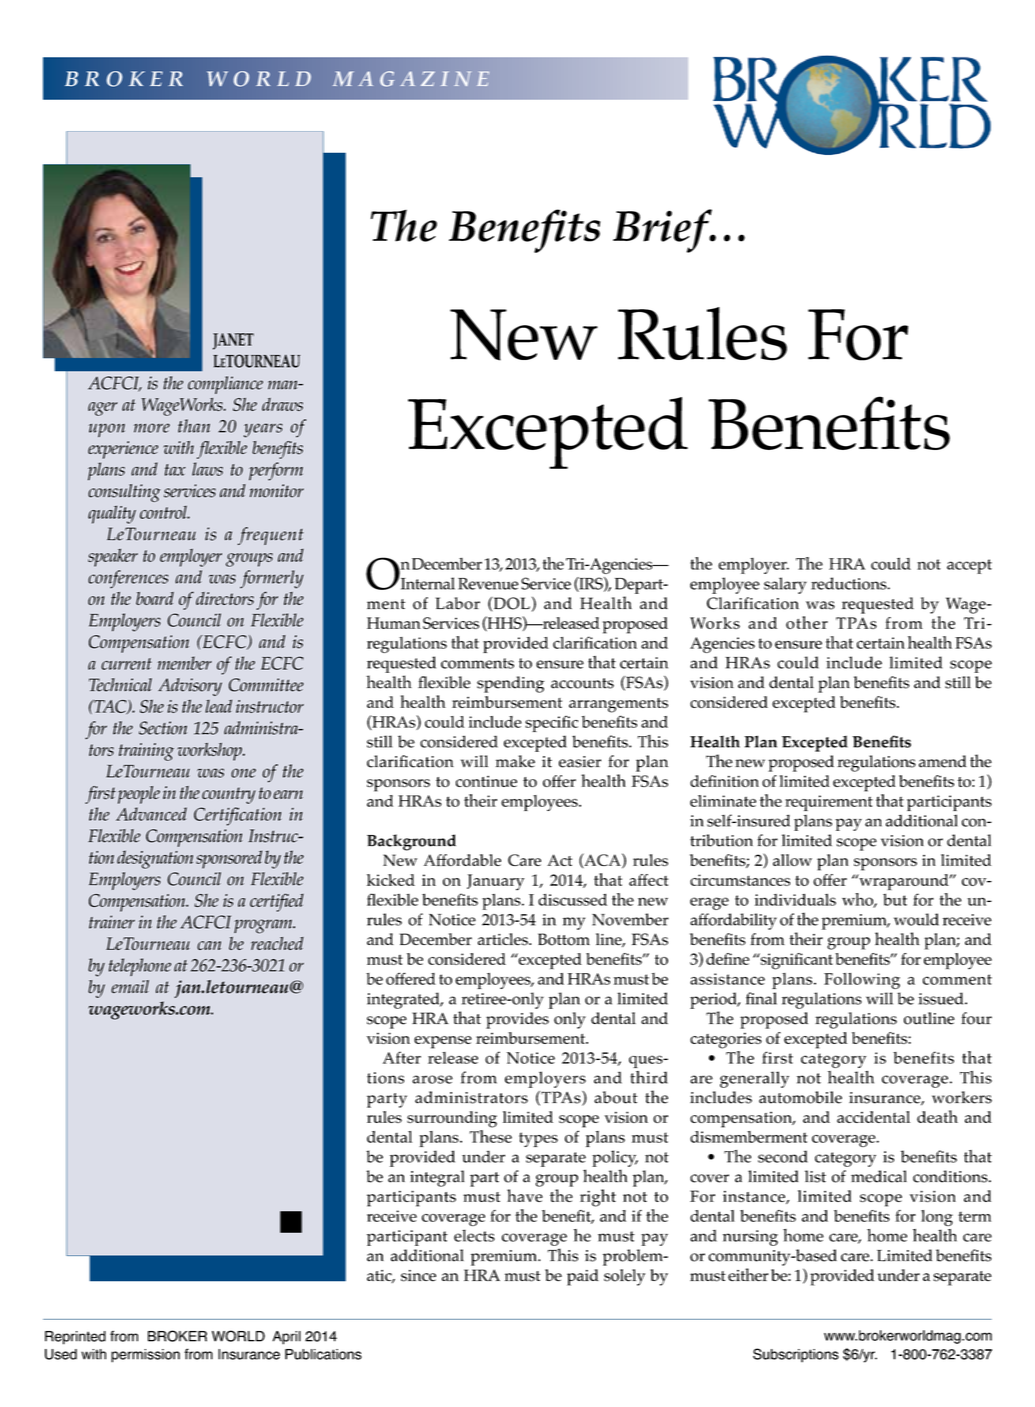 The width and height of the screenshot is (1035, 1407). Describe the element at coordinates (145, 1356) in the screenshot. I see `permission` at that location.
